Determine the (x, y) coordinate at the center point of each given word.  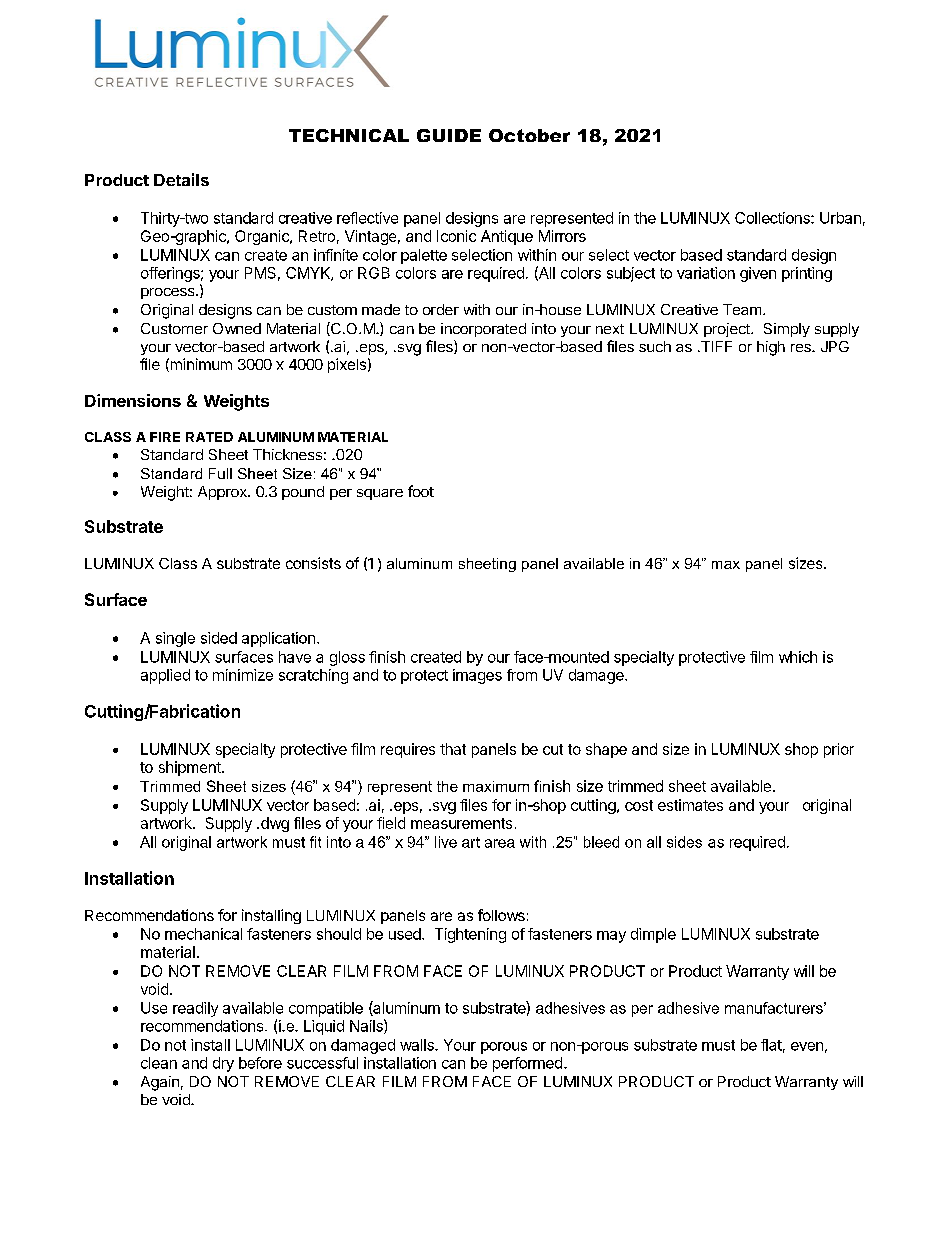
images (477, 676)
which (798, 657)
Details (181, 179)
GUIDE (449, 135)
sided (219, 638)
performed (527, 1064)
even (807, 1046)
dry (223, 1064)
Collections (773, 218)
